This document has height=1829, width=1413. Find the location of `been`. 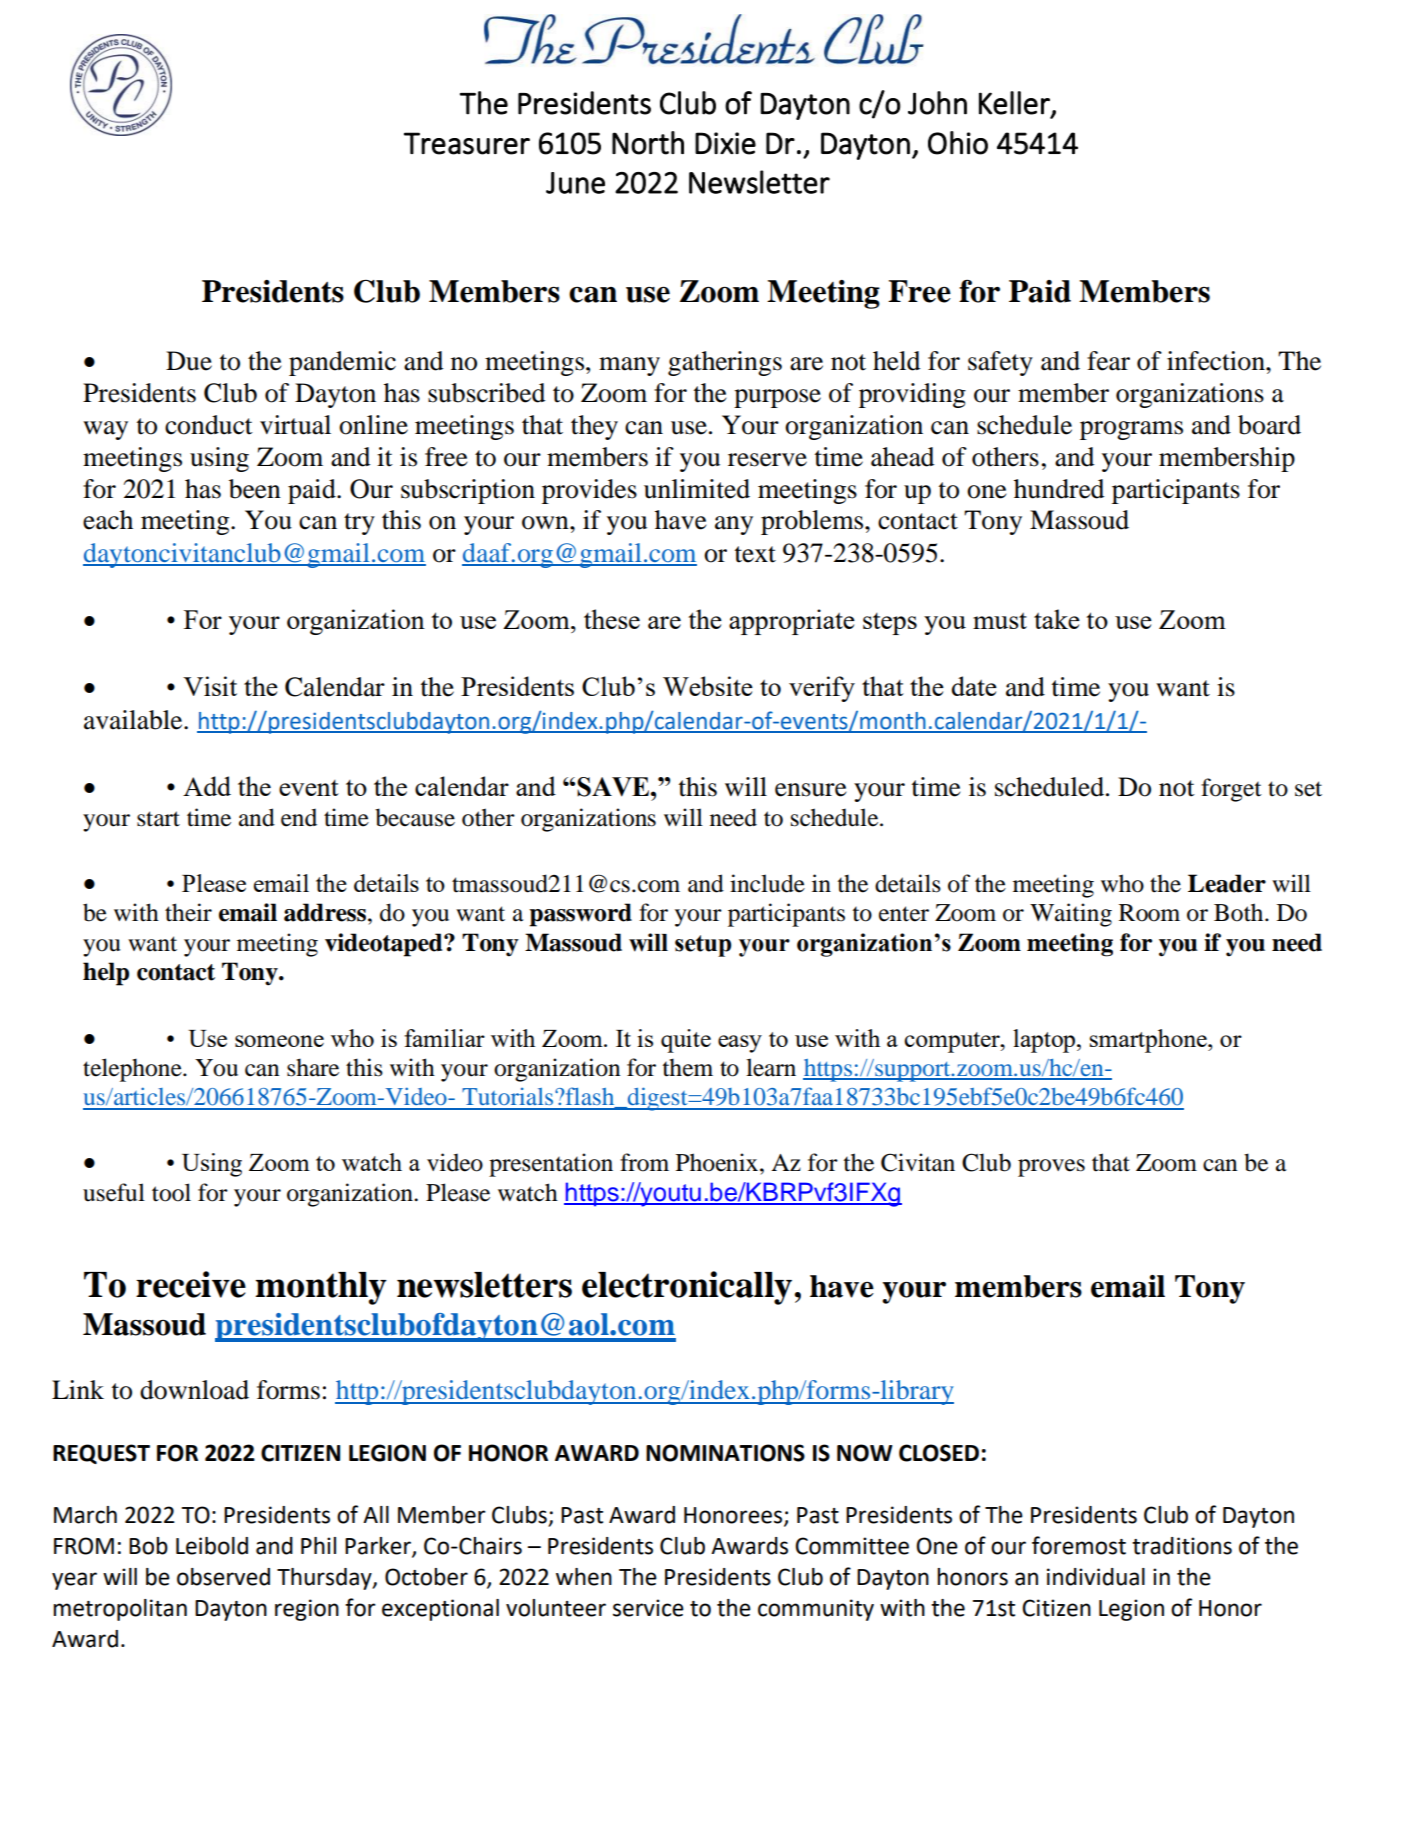

been is located at coordinates (255, 489).
